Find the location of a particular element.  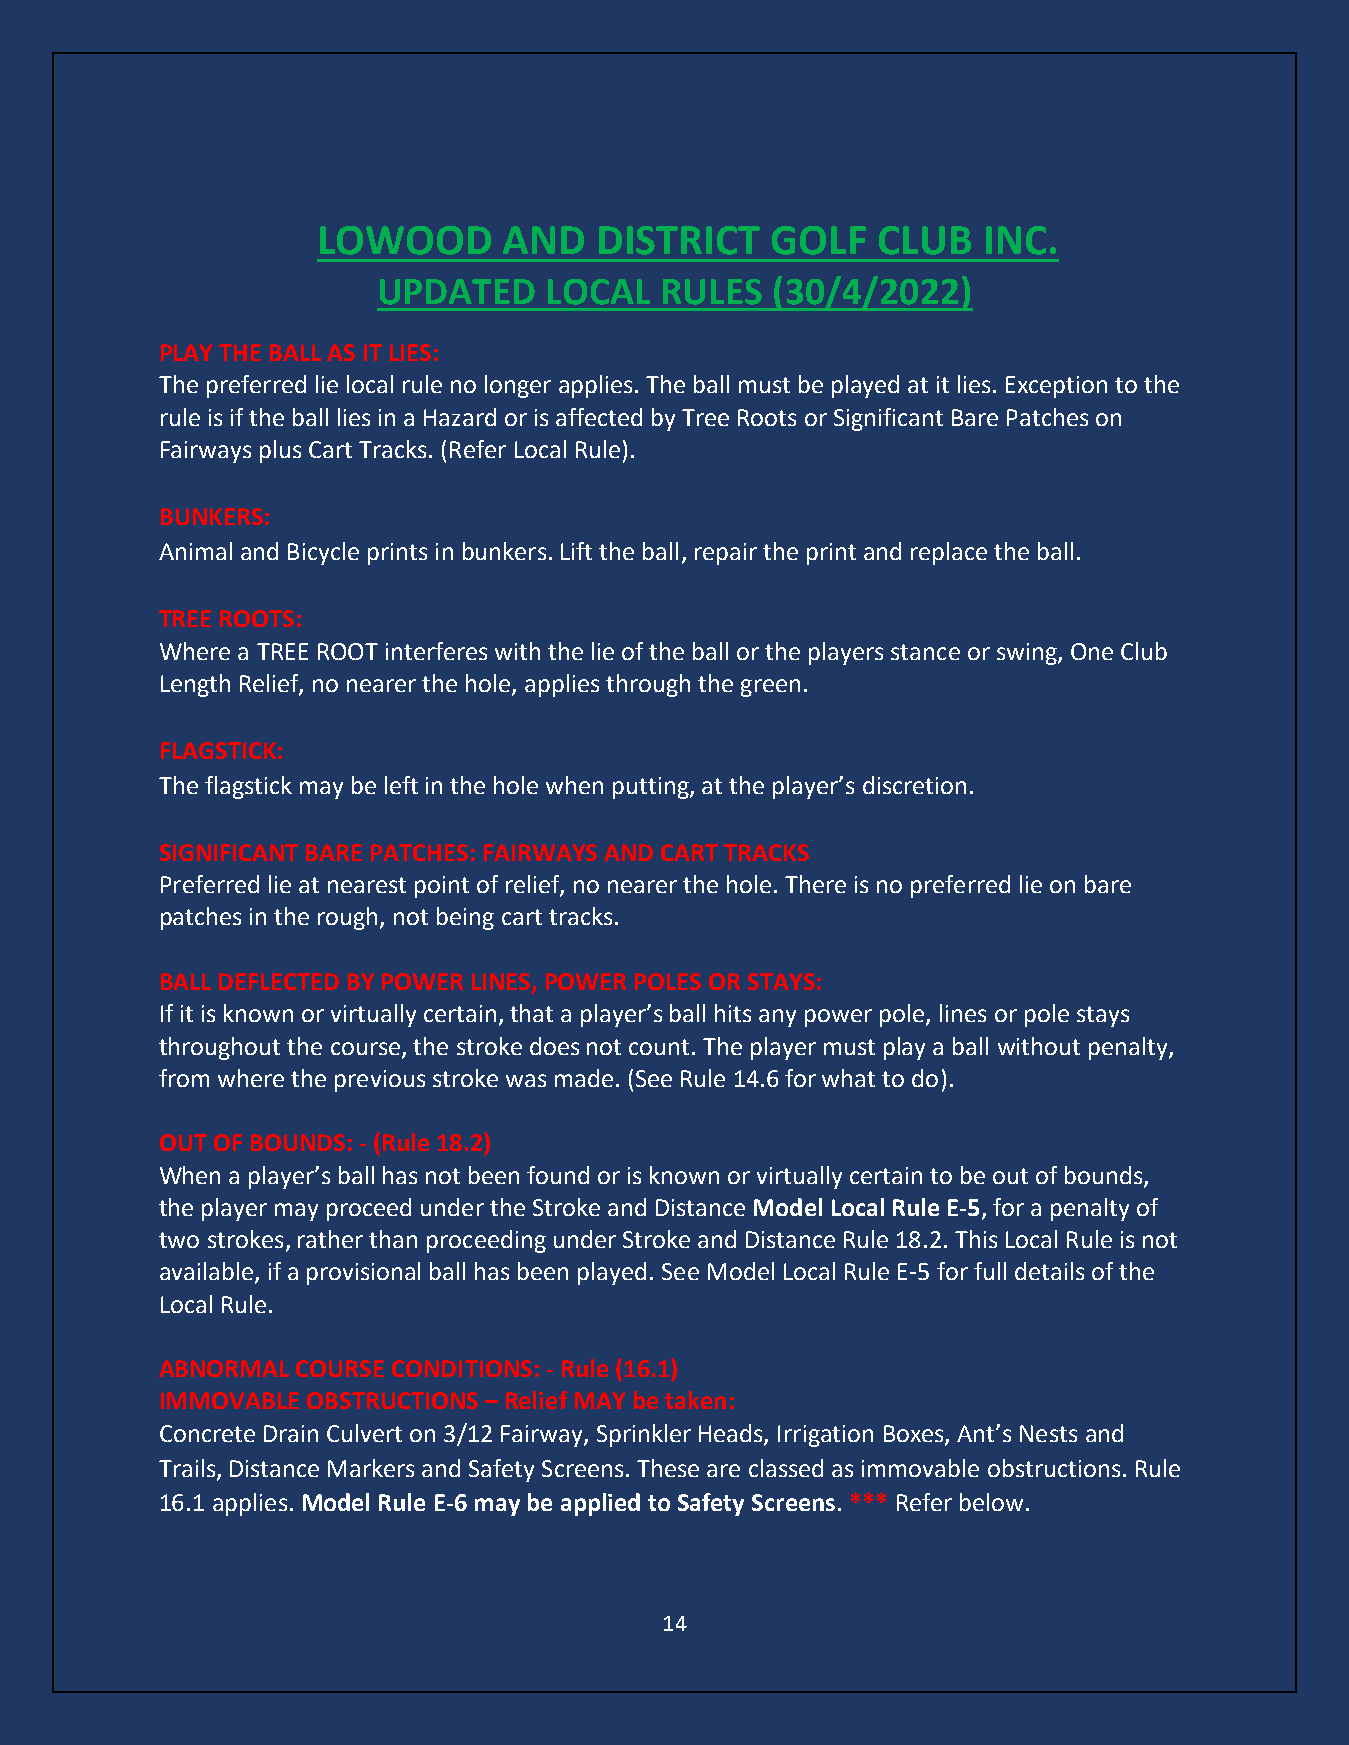

nearest is located at coordinates (367, 885).
